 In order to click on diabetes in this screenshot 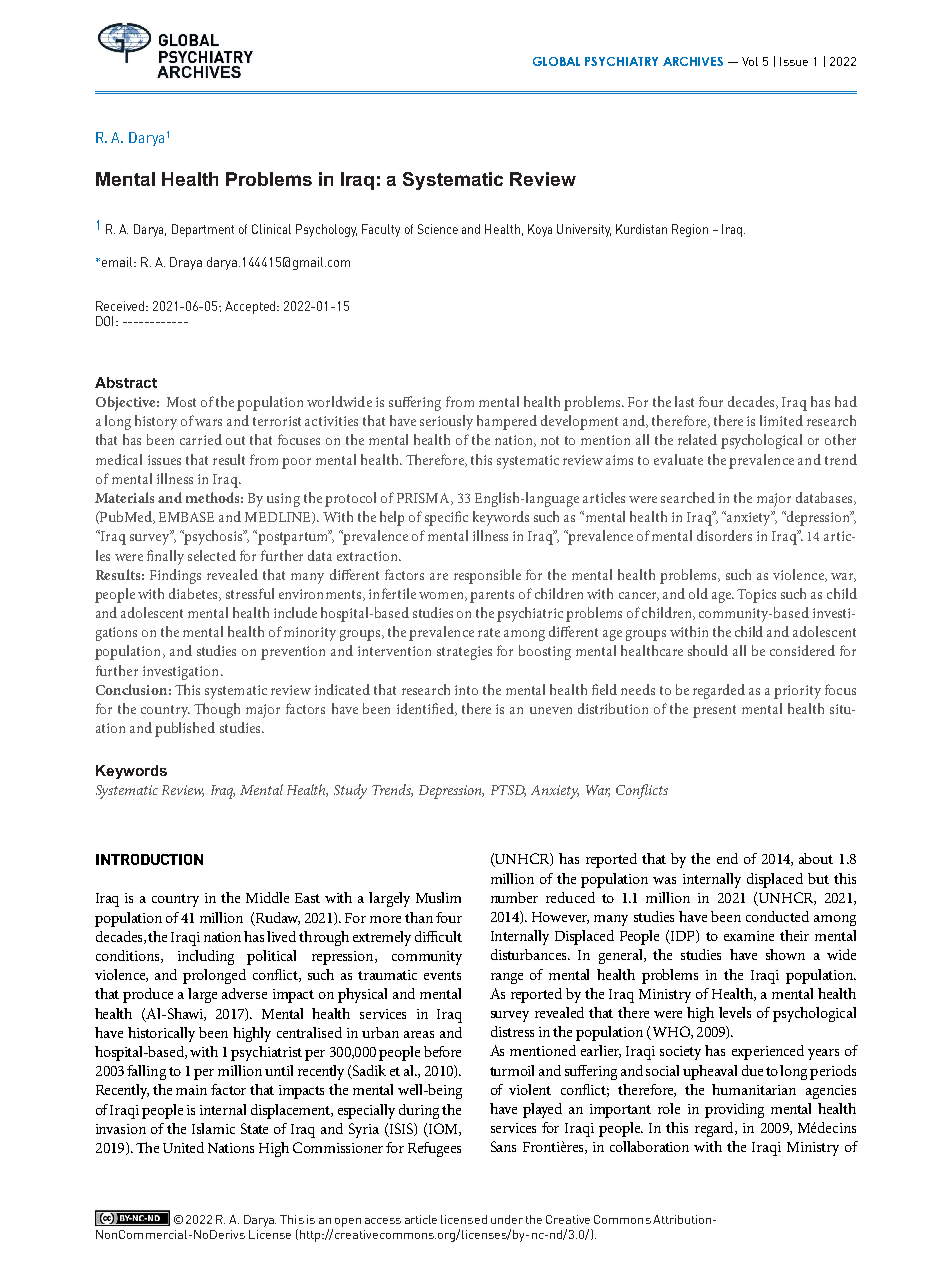, I will do `click(194, 594)`.
